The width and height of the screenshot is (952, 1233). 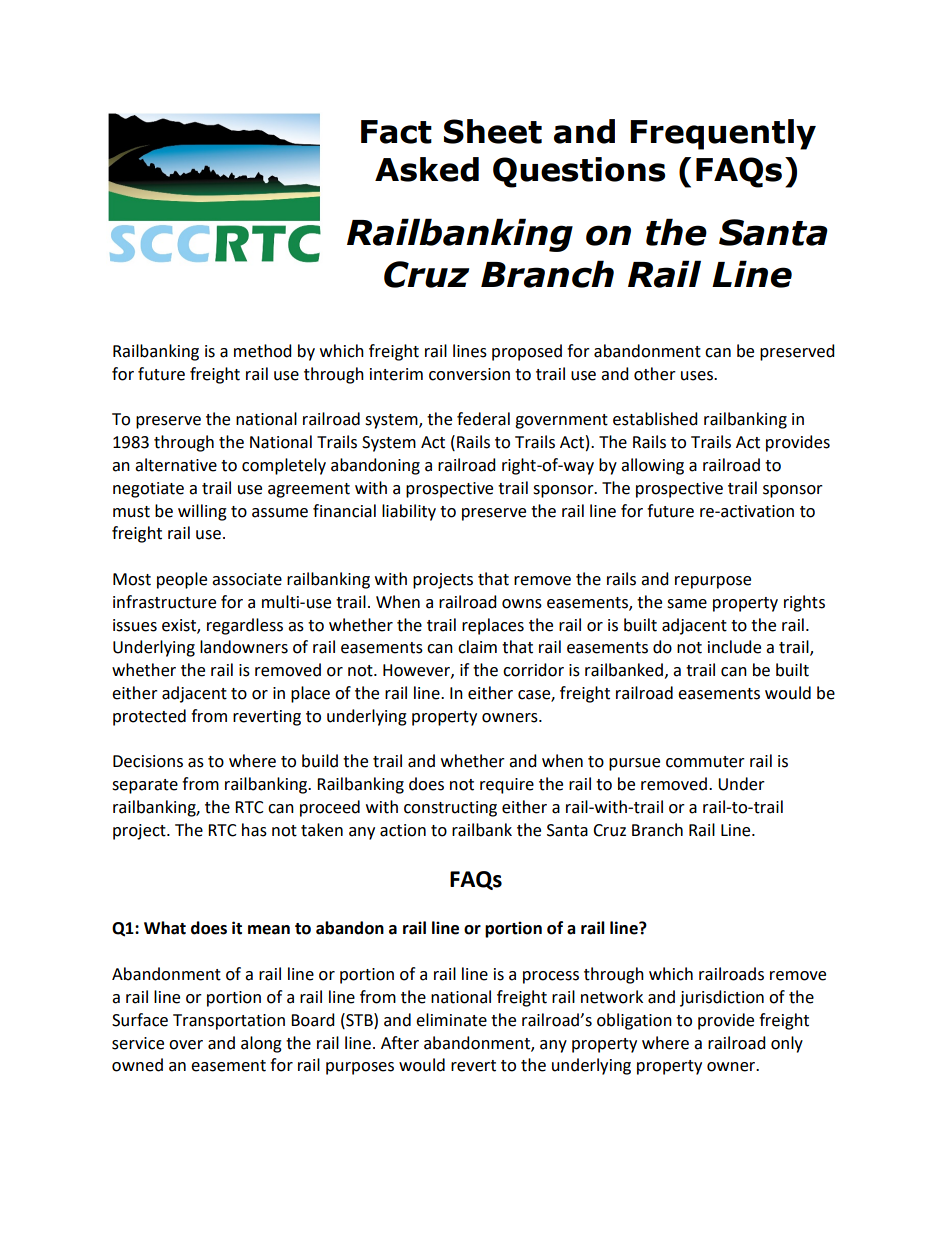 What do you see at coordinates (229, 1022) in the screenshot?
I see `Transportation` at bounding box center [229, 1022].
